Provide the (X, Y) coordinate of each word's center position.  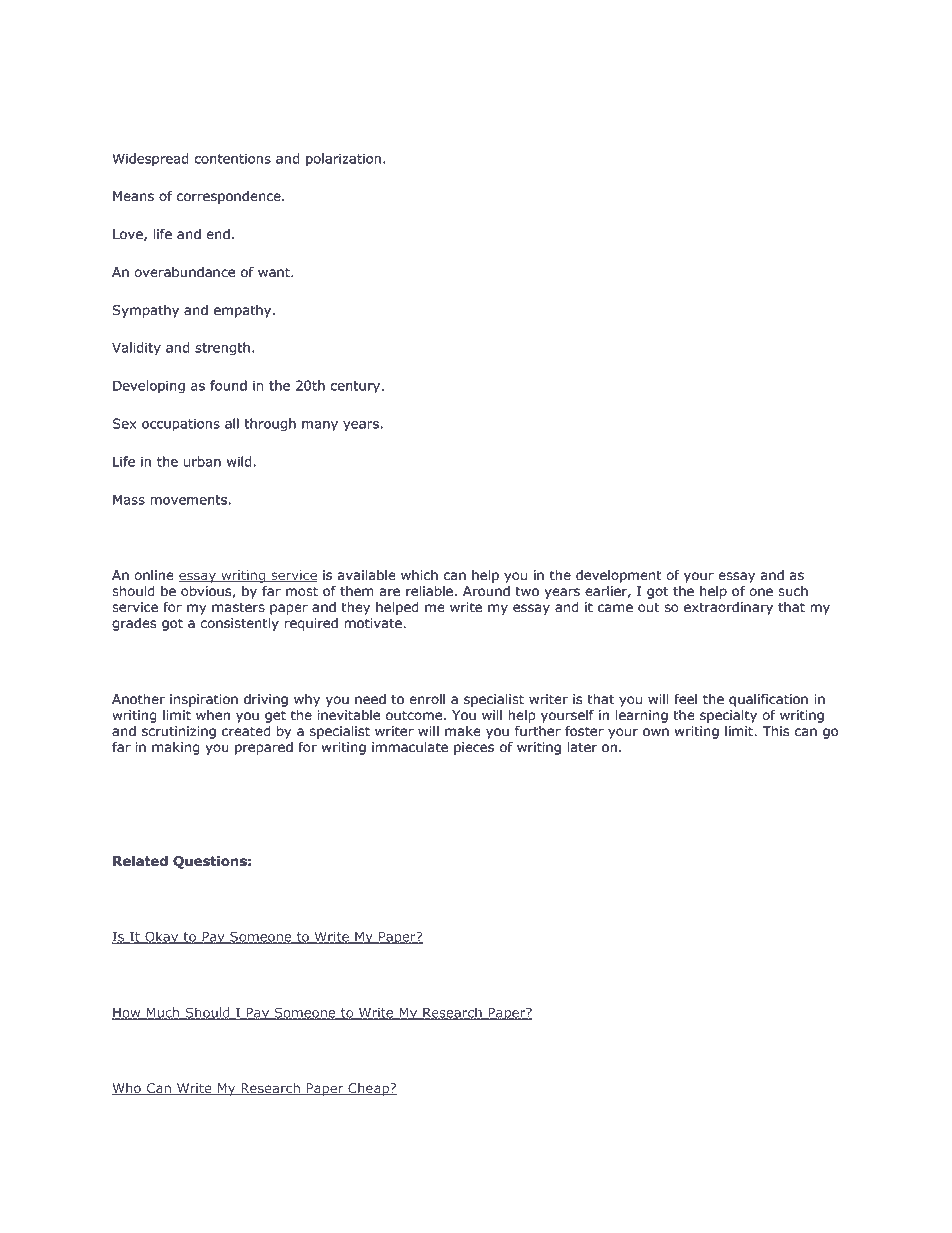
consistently (239, 624)
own (656, 732)
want (275, 272)
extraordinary (728, 608)
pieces (474, 748)
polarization (343, 160)
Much (163, 1013)
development (619, 576)
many (320, 426)
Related (140, 861)
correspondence (230, 197)
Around (486, 591)
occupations (181, 425)
